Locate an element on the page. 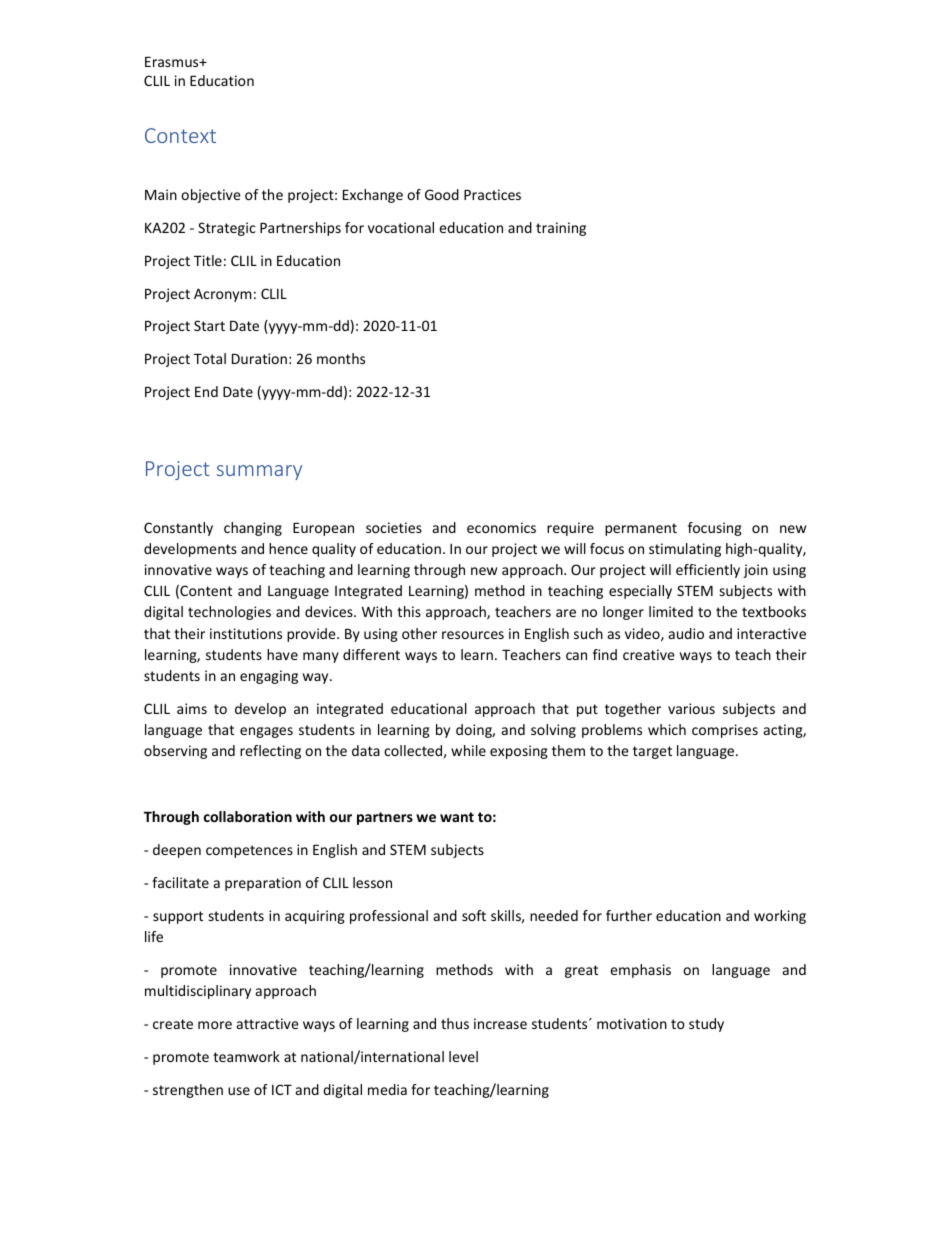  Good is located at coordinates (442, 194).
